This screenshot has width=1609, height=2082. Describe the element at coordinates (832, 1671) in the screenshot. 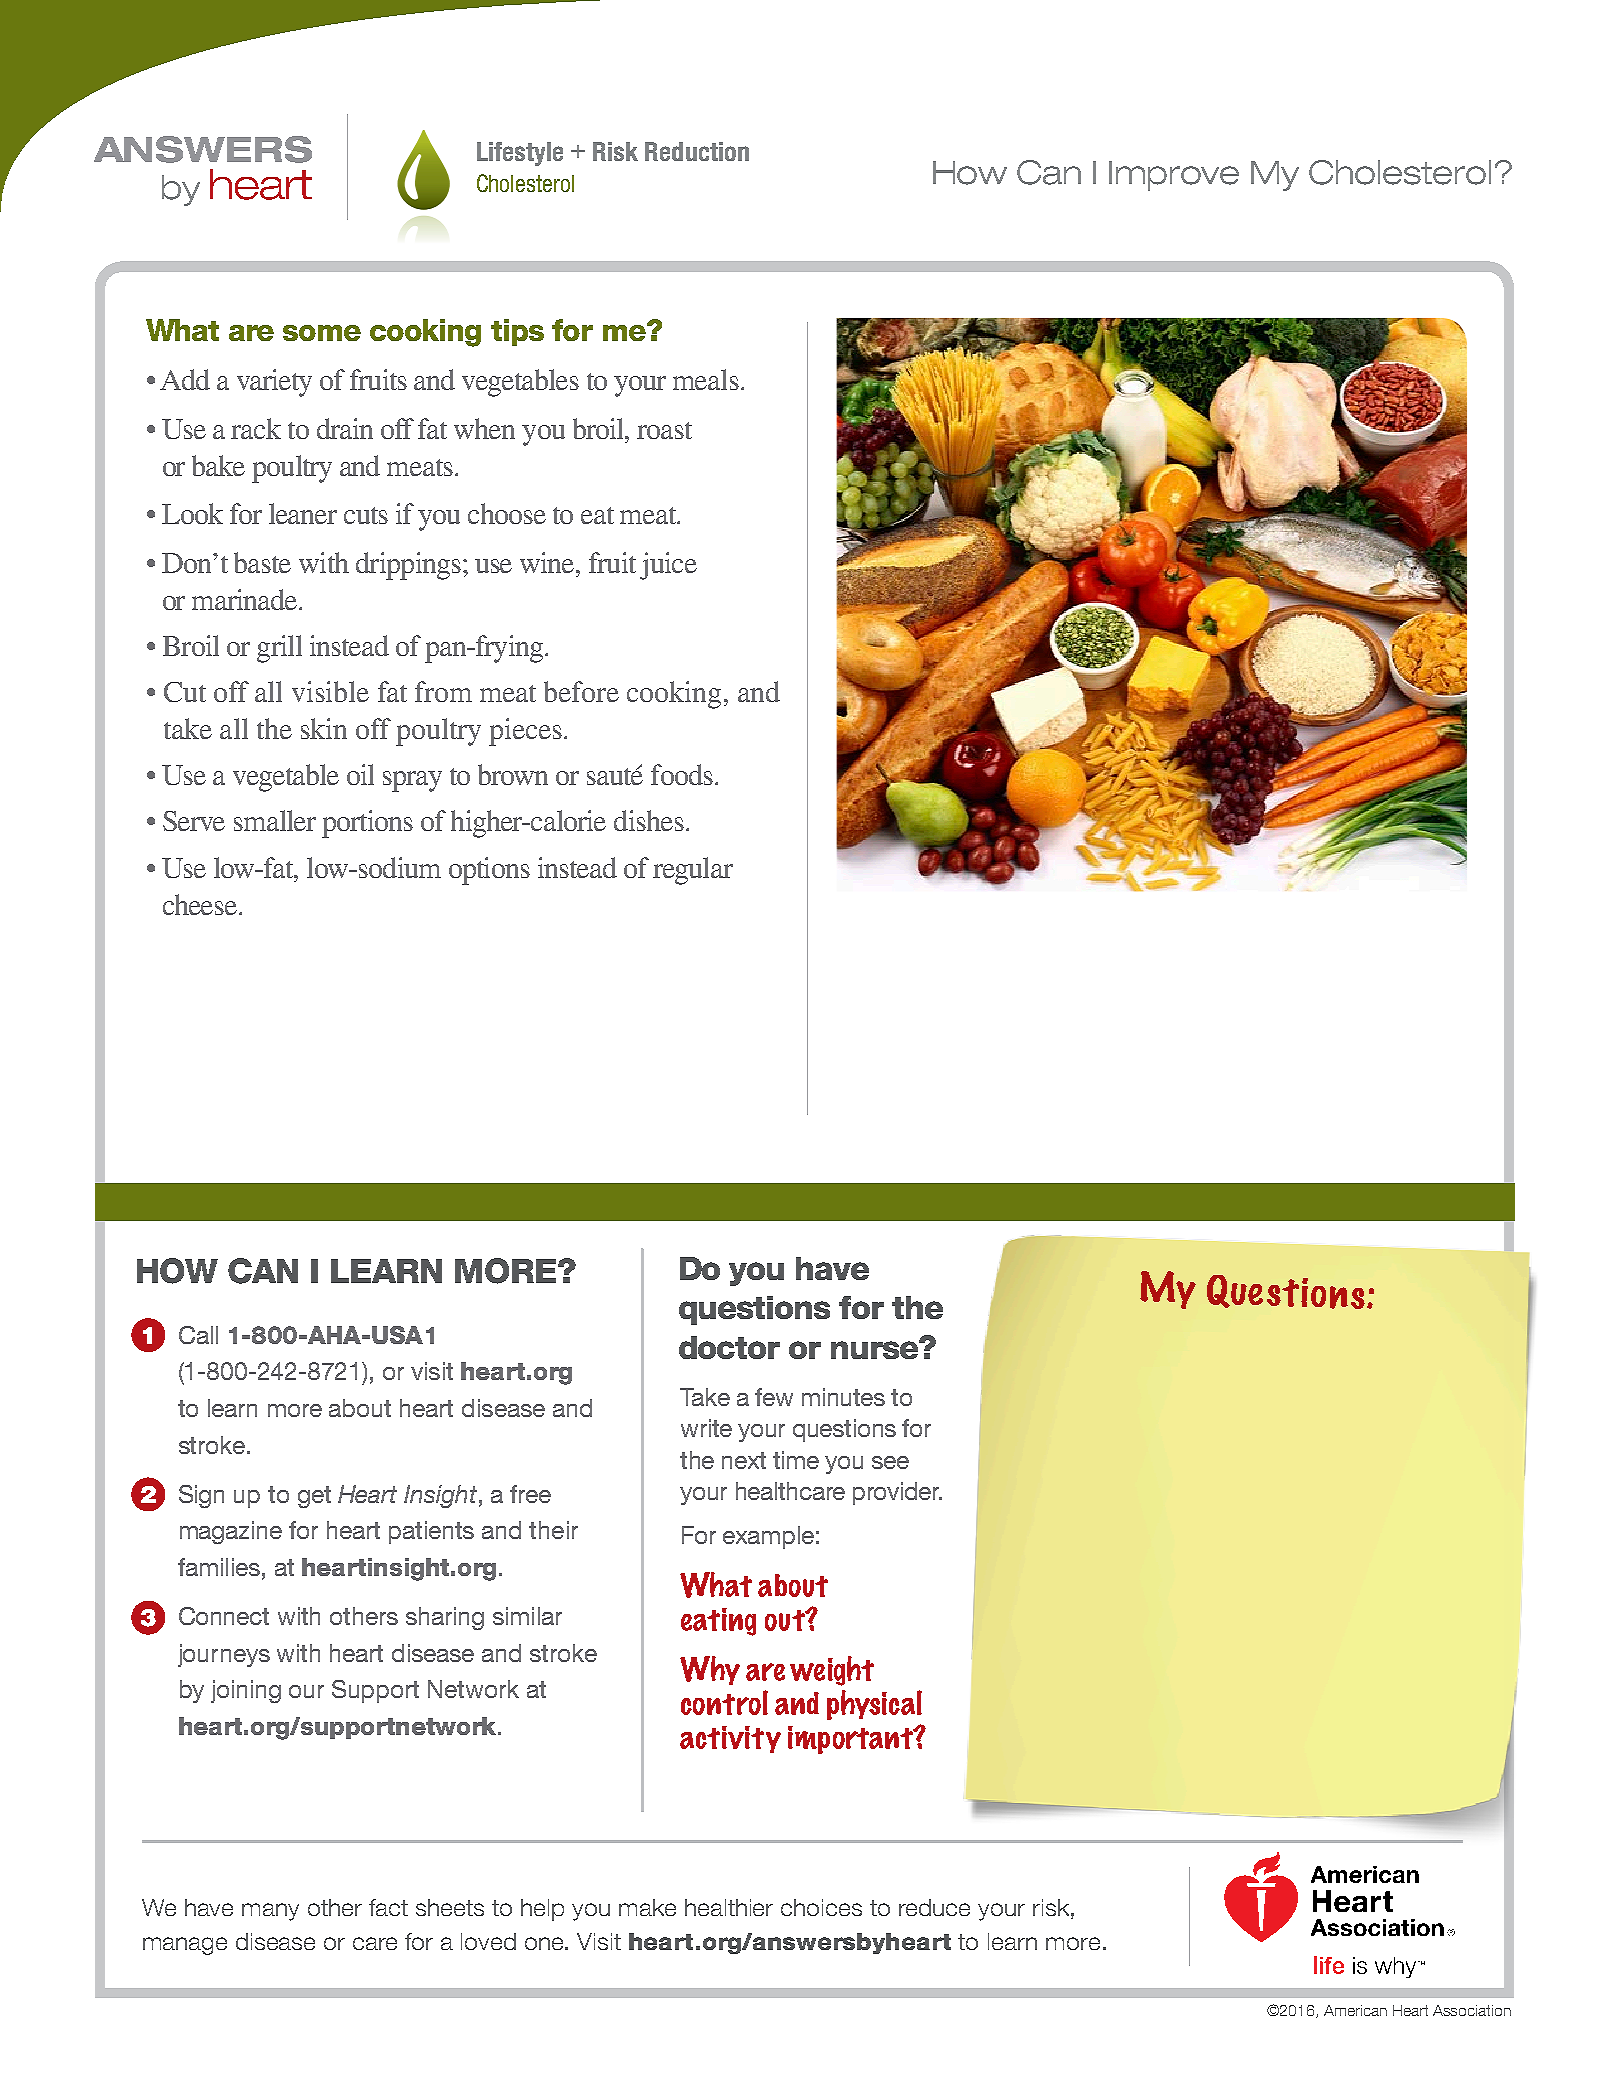

I see `weight` at that location.
